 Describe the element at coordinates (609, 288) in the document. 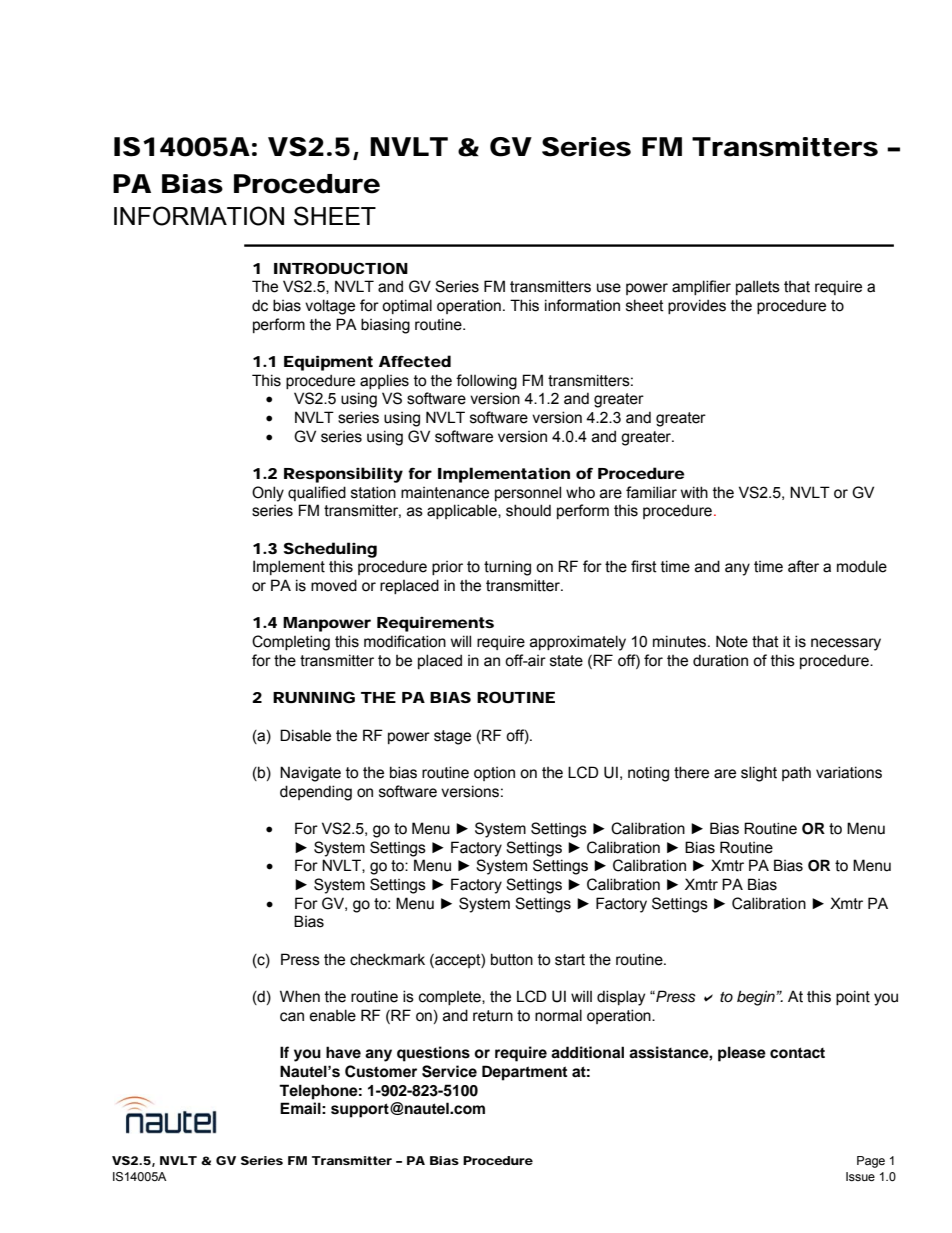

I see `use` at that location.
